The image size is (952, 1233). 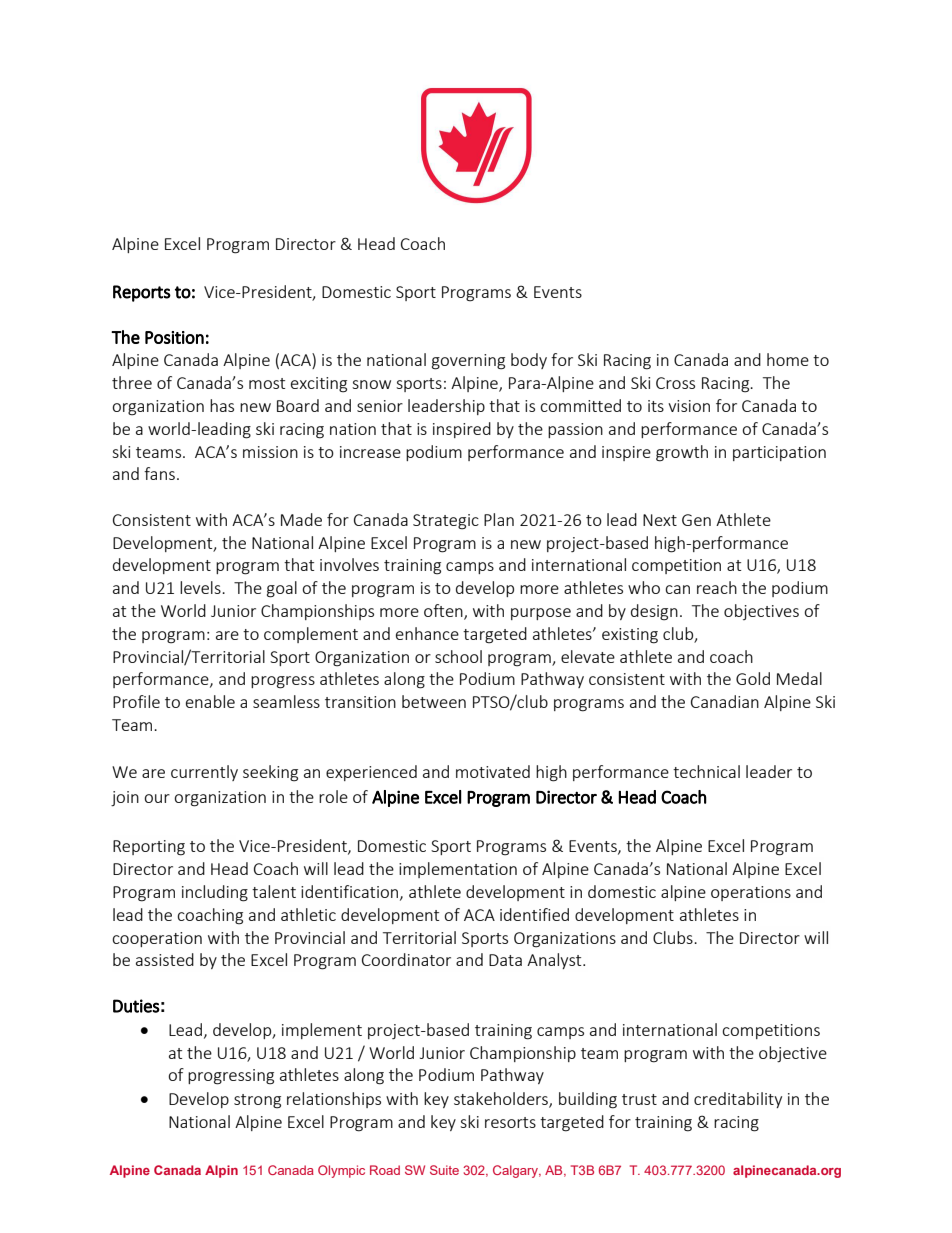 I want to click on Position, so click(x=174, y=337).
